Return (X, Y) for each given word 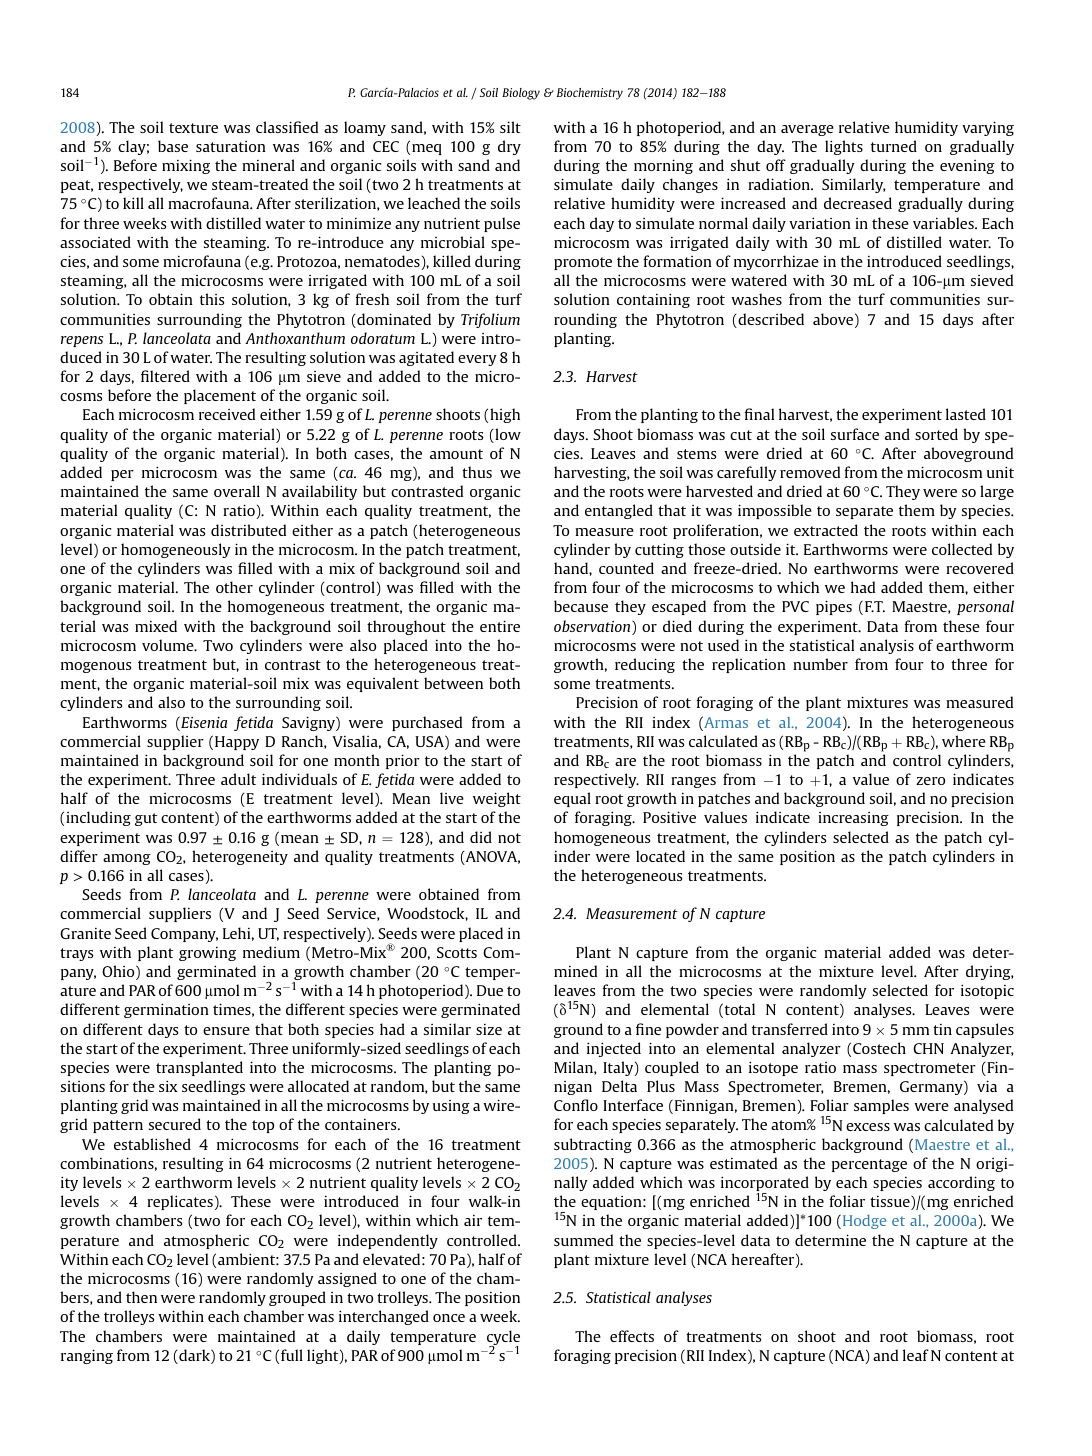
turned (894, 146)
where (964, 741)
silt (510, 127)
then (141, 1297)
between (453, 683)
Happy (237, 743)
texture (193, 128)
